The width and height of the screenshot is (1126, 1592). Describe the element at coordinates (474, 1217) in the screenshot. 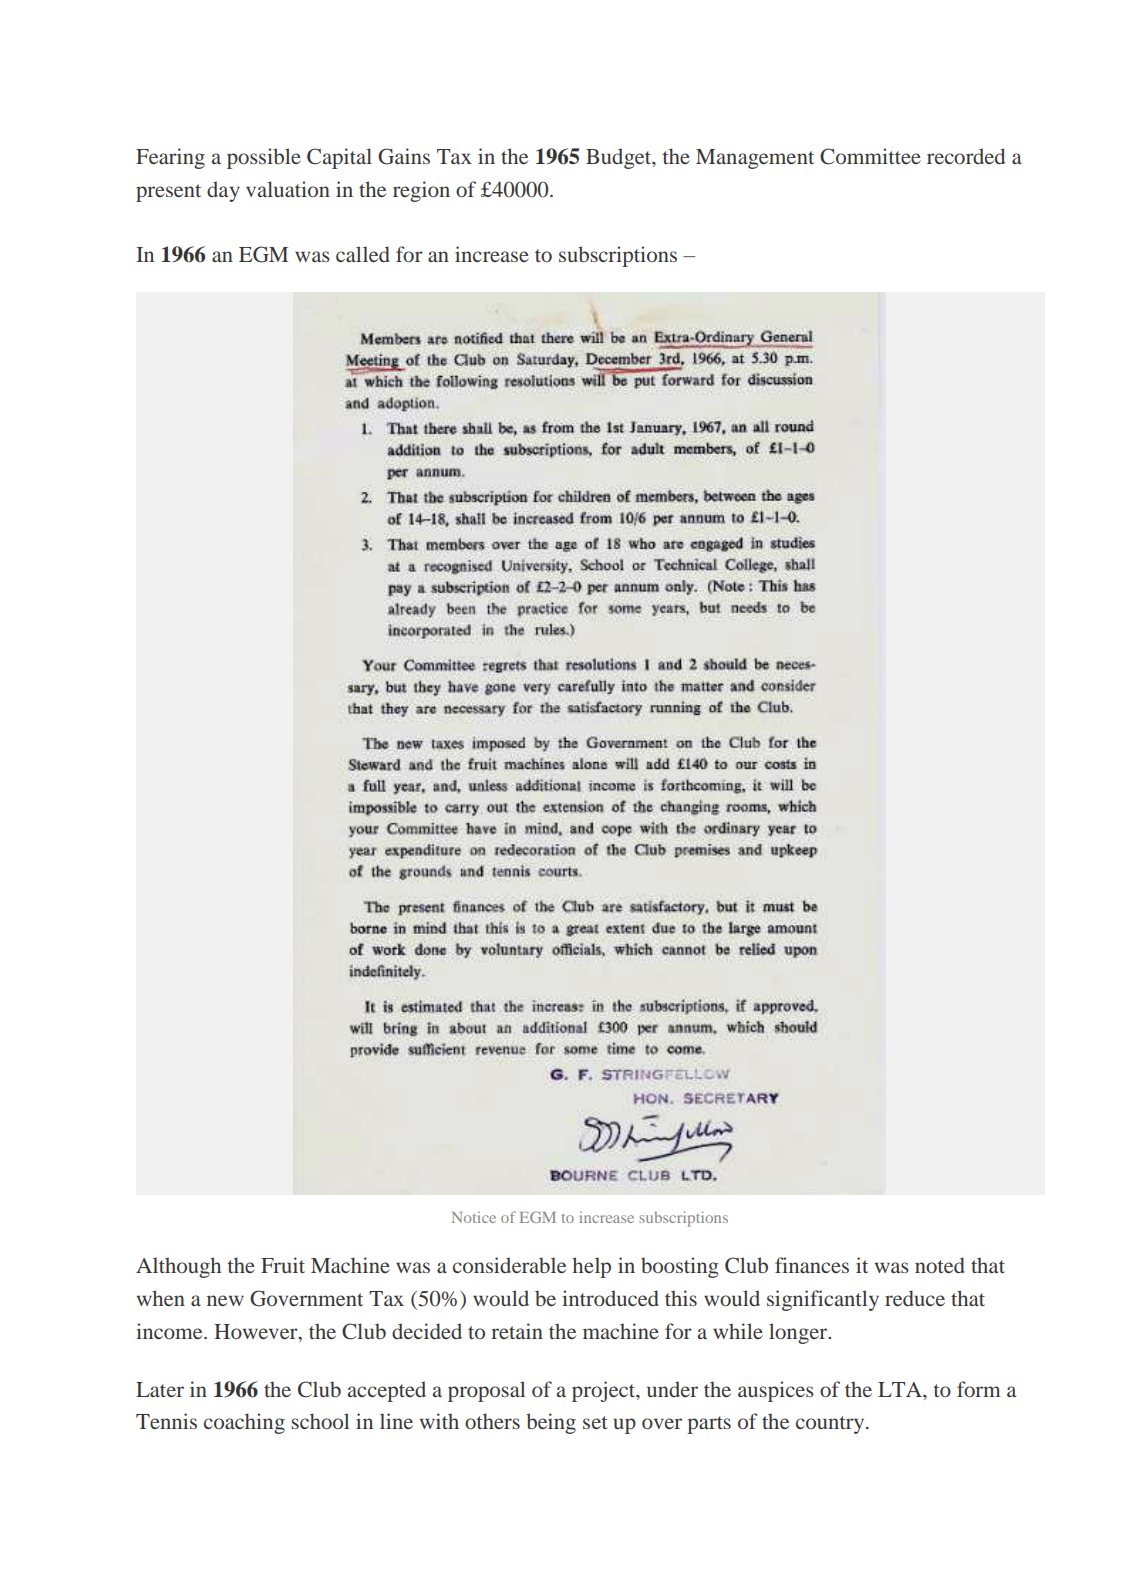

I see `Notice` at that location.
